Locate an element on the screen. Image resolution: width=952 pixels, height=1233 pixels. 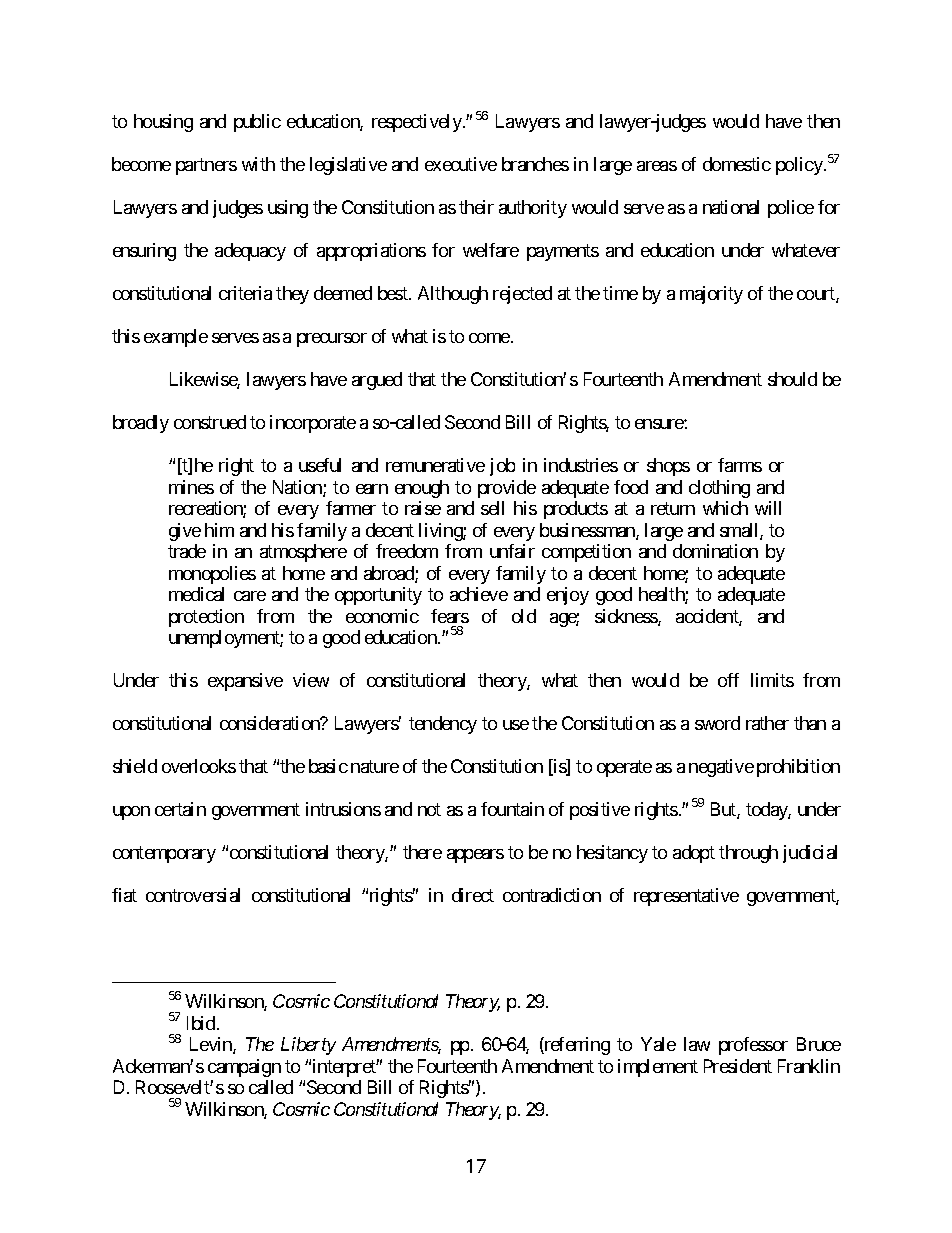
appears is located at coordinates (475, 856).
